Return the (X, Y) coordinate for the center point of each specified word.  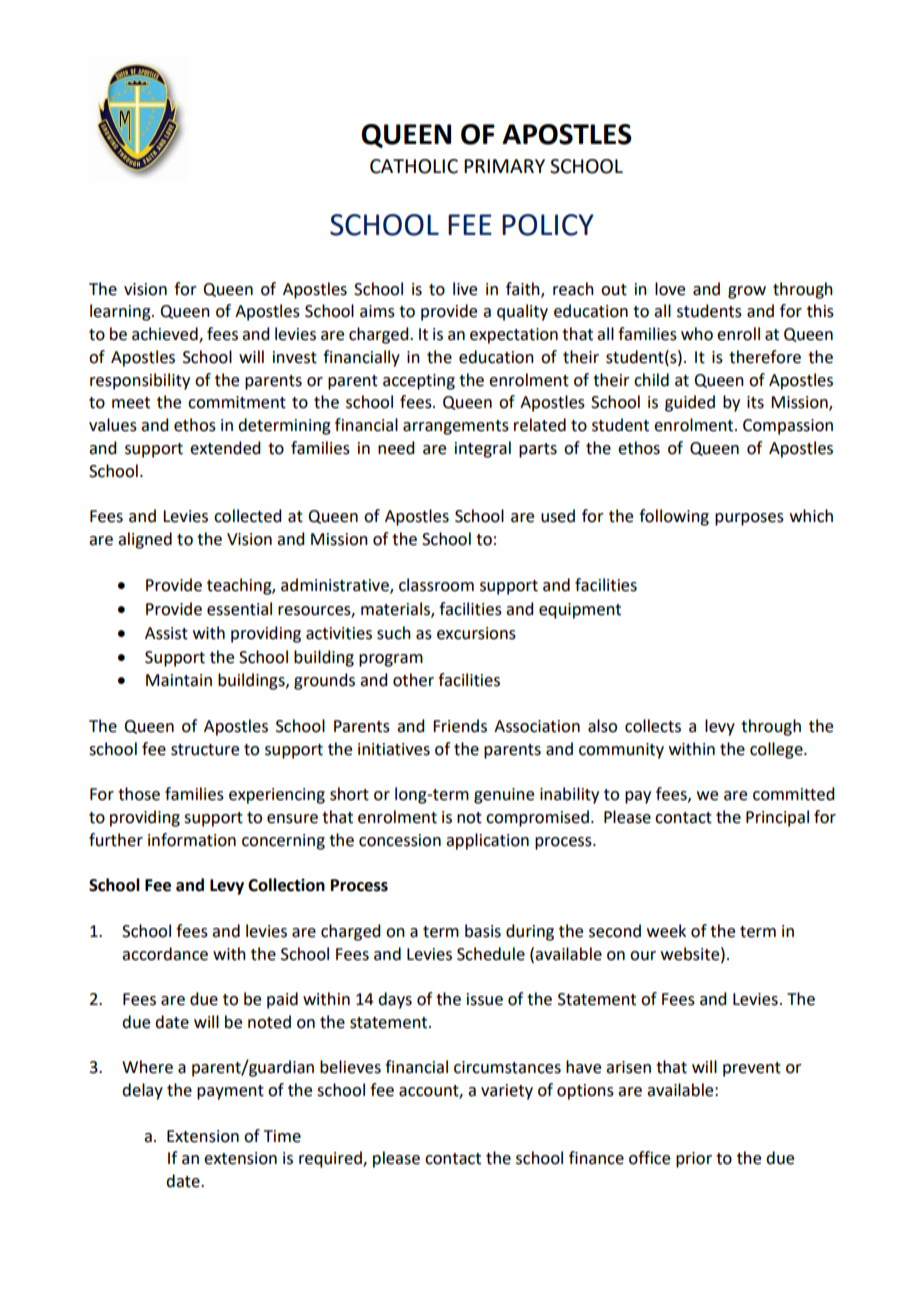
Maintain (179, 680)
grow (747, 292)
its (755, 402)
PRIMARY (504, 166)
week (666, 931)
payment (230, 1092)
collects (653, 726)
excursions (476, 633)
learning (121, 312)
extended (225, 448)
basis (483, 931)
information (192, 840)
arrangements (456, 427)
